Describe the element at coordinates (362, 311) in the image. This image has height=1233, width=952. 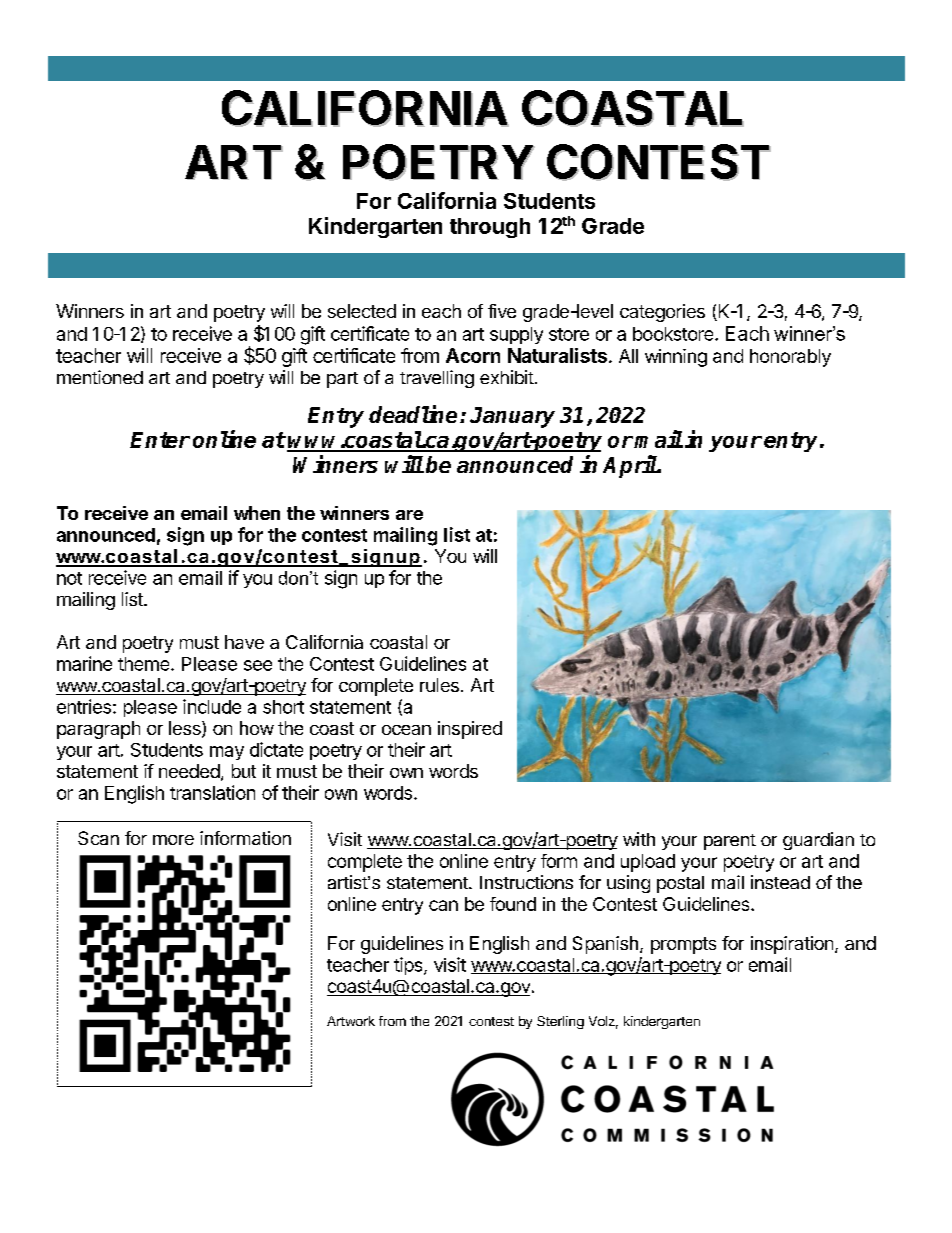
I see `selected` at that location.
